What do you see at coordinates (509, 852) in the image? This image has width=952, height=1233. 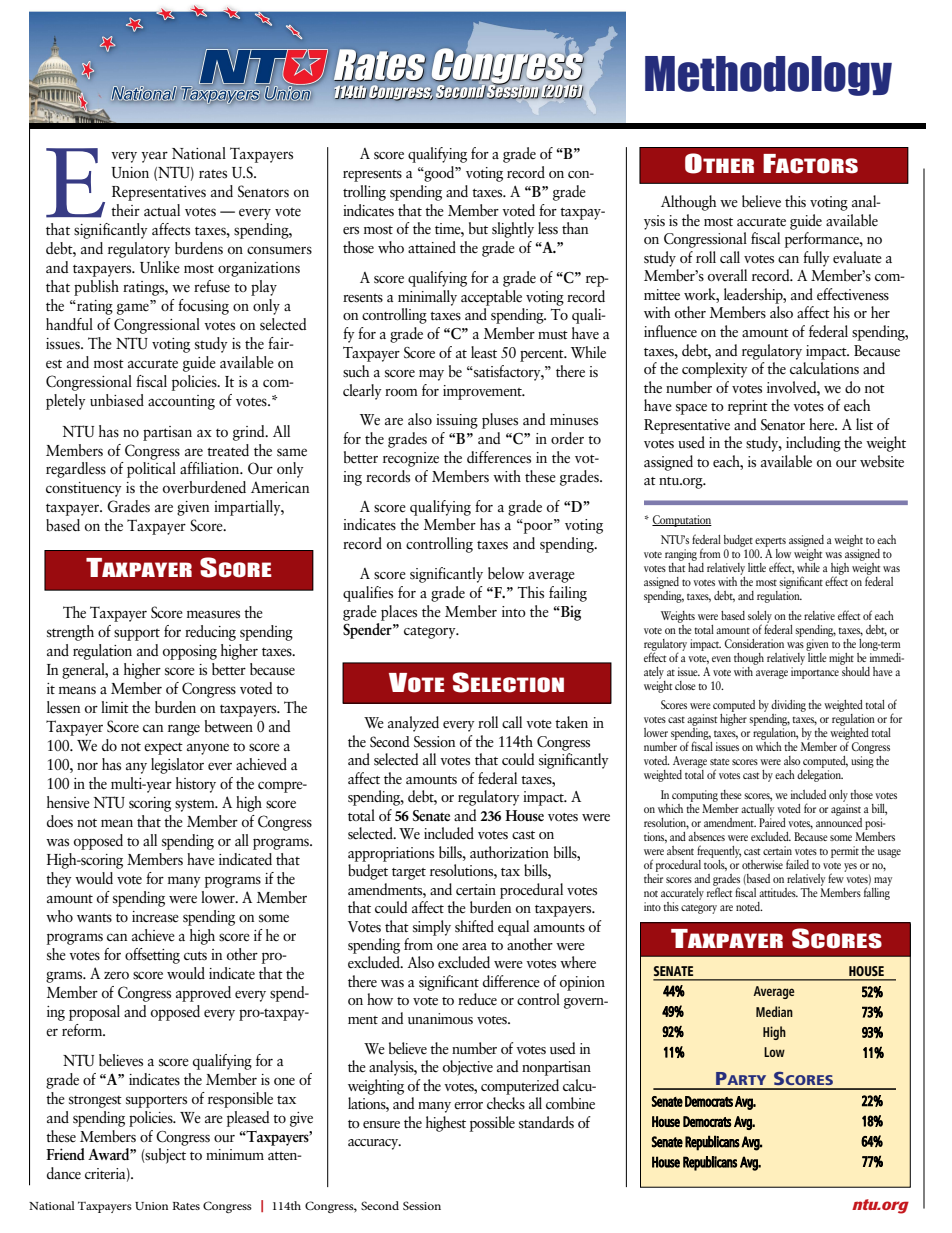 I see `authorization` at bounding box center [509, 852].
